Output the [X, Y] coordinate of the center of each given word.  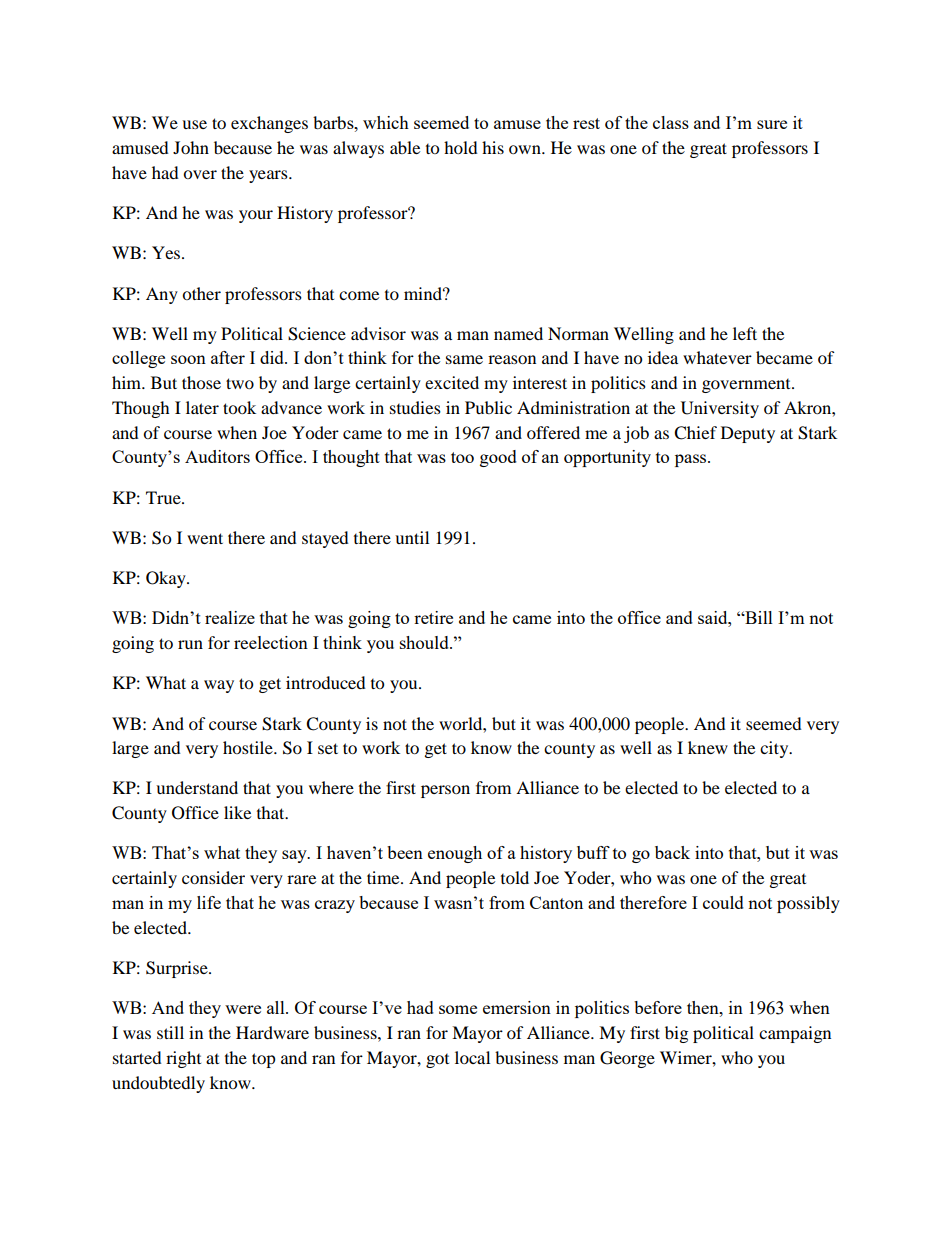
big [676, 1034]
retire [433, 617]
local [472, 1057]
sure [772, 124]
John [191, 147]
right [183, 1059]
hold [461, 147]
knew [708, 747]
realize [230, 617]
